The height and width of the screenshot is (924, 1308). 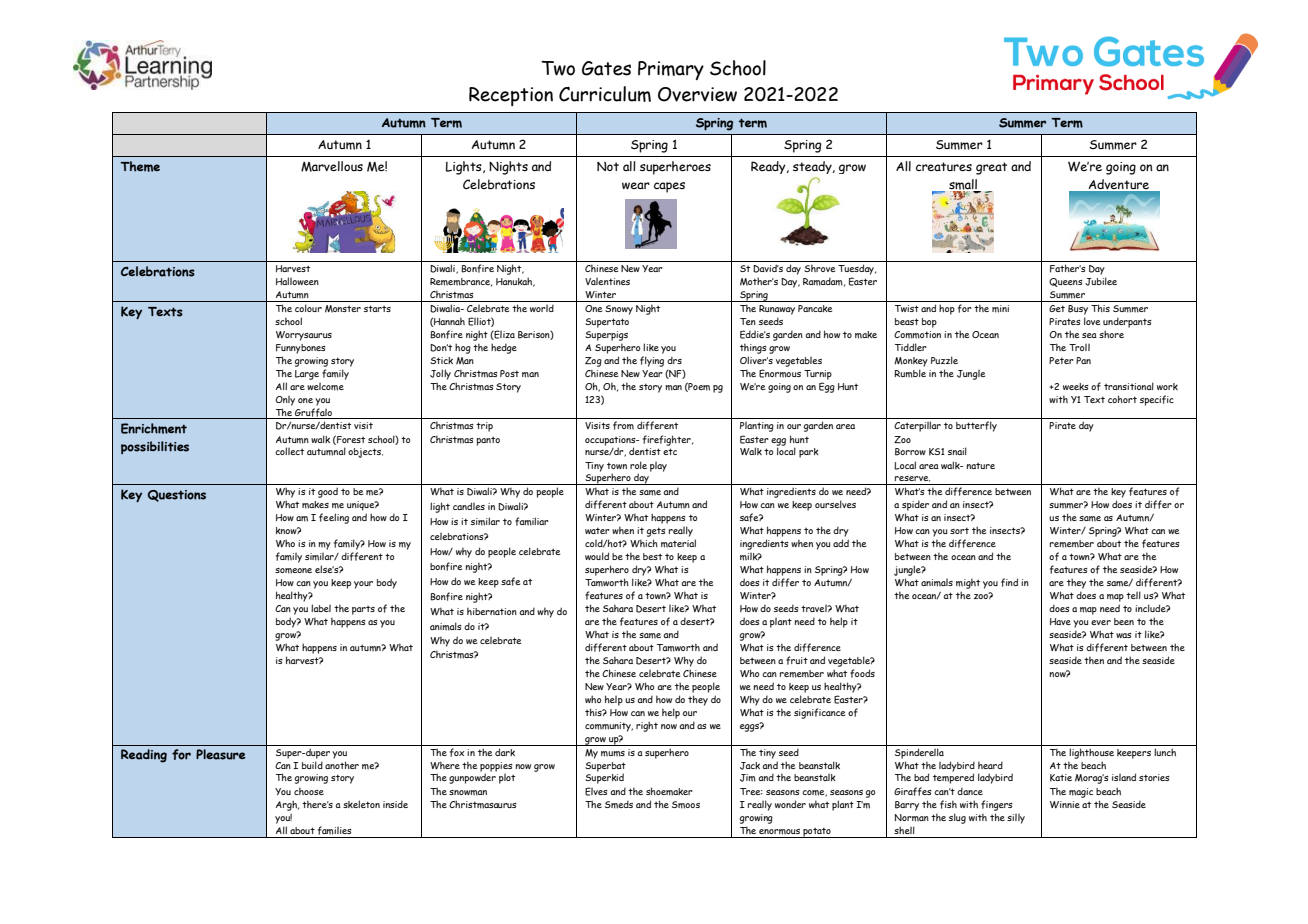 I want to click on drs, so click(x=674, y=360).
